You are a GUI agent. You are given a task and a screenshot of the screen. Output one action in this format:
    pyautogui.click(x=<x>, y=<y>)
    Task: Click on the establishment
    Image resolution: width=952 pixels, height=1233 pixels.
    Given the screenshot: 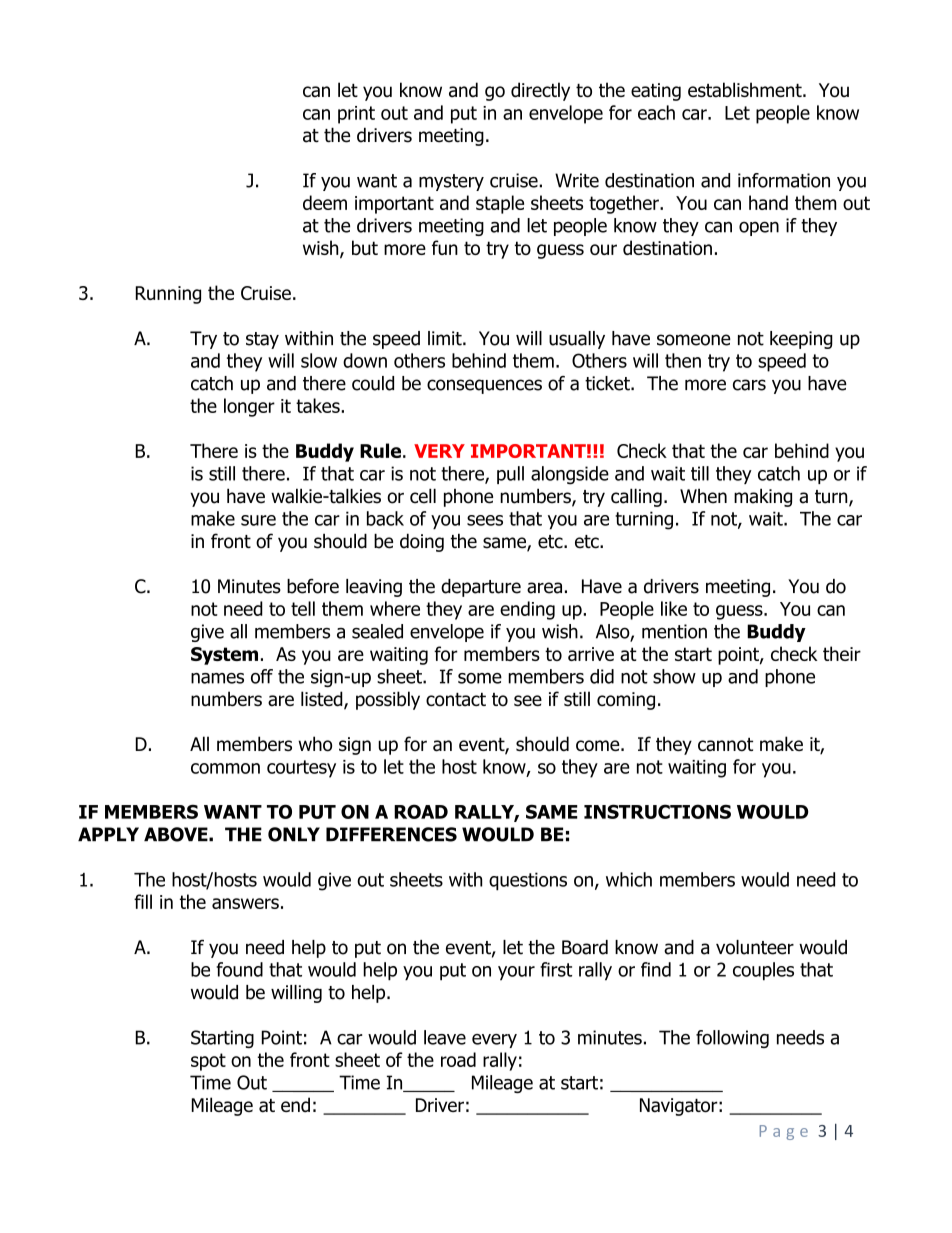 What is the action you would take?
    pyautogui.click(x=746, y=90)
